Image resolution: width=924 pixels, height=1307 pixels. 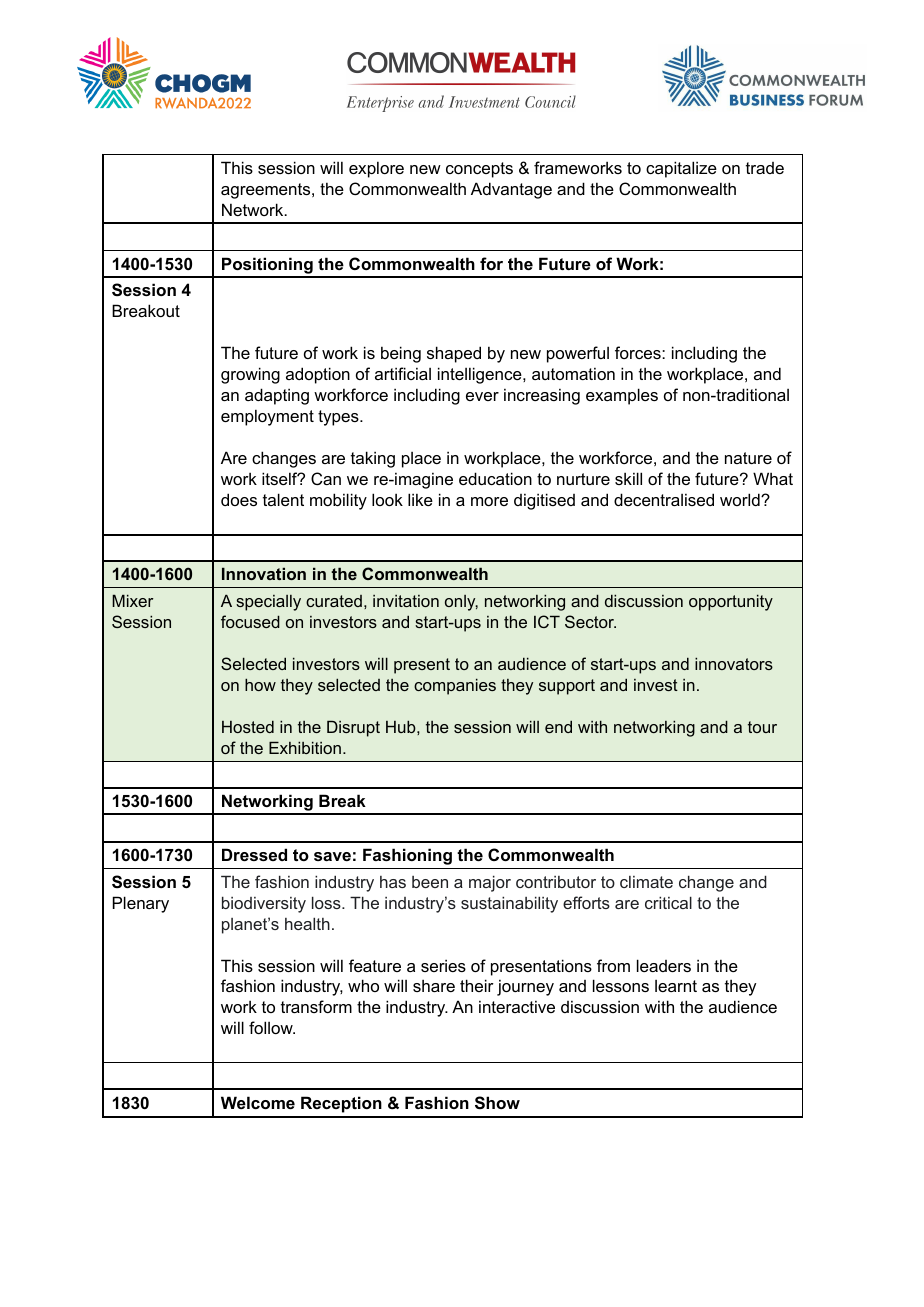 I want to click on learnt, so click(x=676, y=986).
